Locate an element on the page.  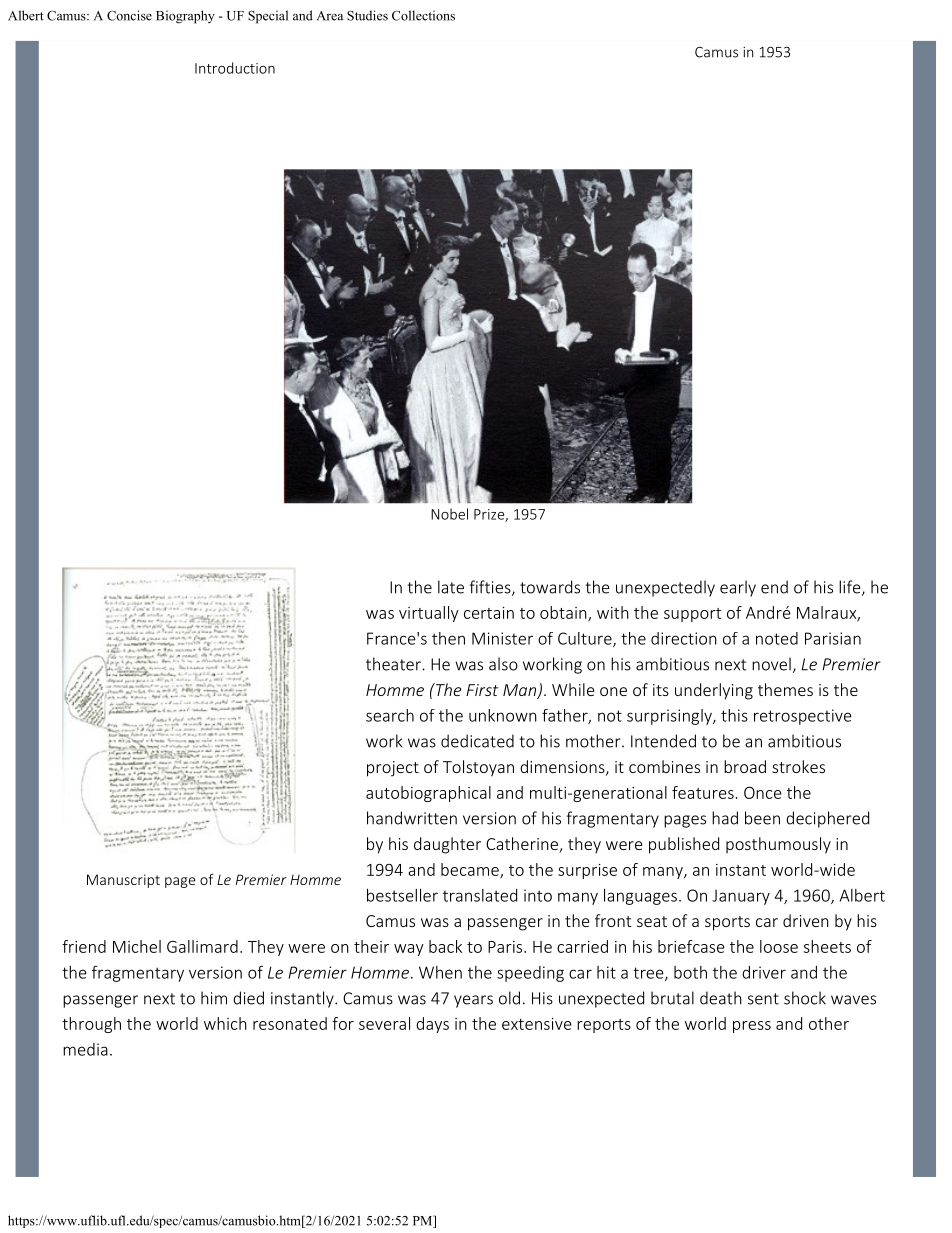
early is located at coordinates (738, 588).
